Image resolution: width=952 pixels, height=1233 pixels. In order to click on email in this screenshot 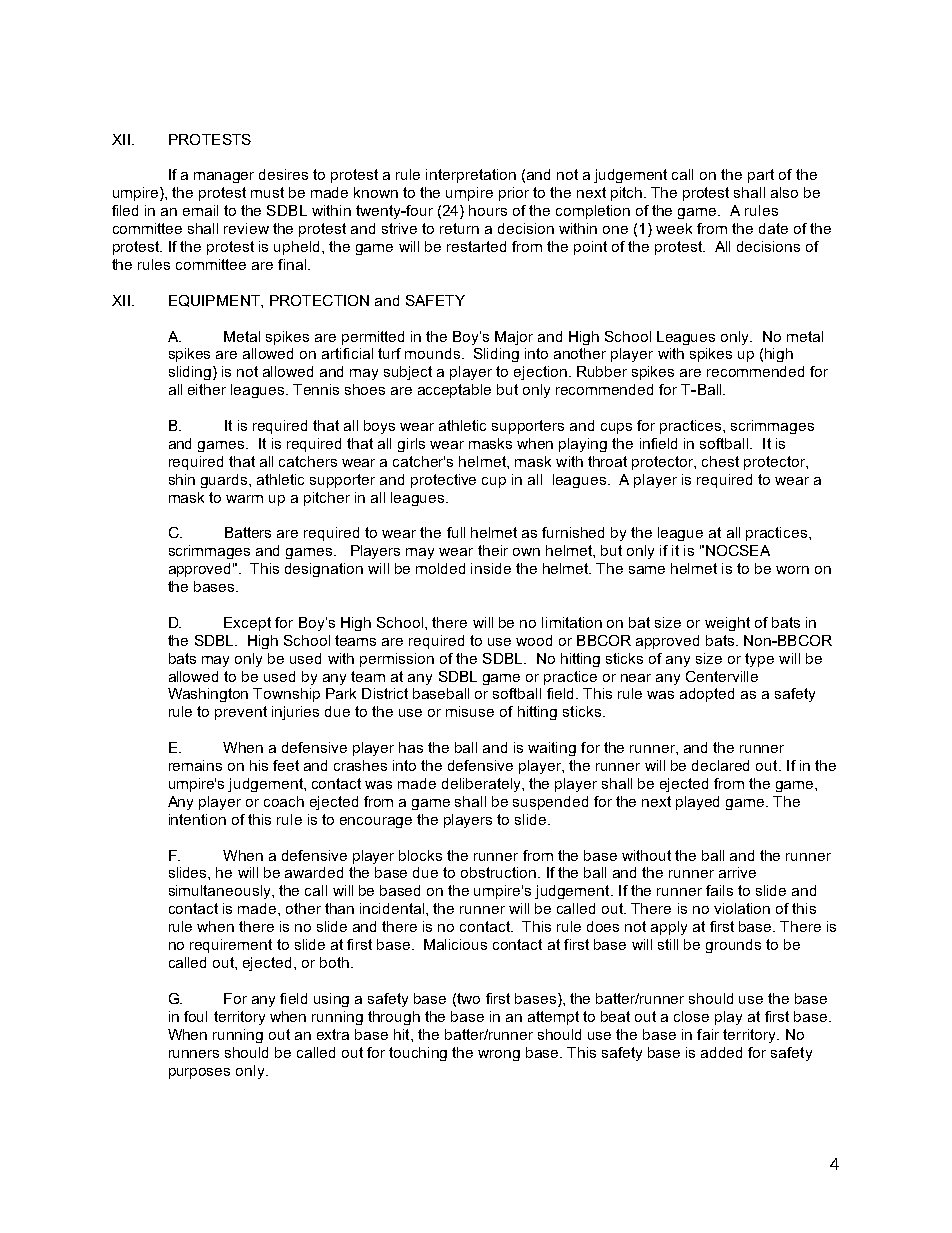, I will do `click(200, 210)`.
